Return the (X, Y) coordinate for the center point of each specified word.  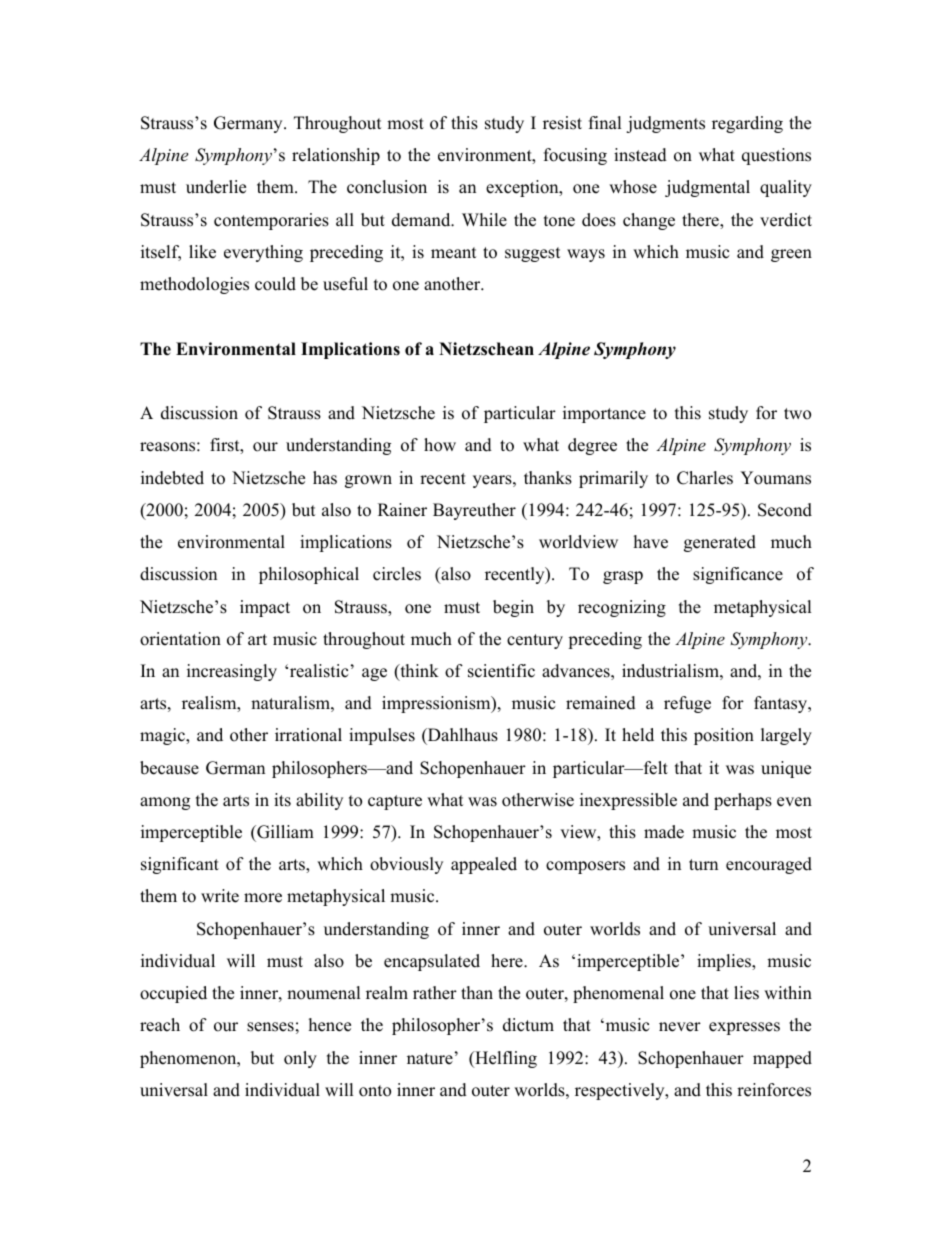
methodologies (194, 285)
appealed (484, 865)
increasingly (232, 672)
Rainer (402, 510)
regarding (747, 124)
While (484, 220)
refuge (687, 704)
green (791, 255)
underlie (216, 187)
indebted (172, 478)
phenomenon (189, 1059)
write (220, 896)
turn (703, 865)
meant (454, 253)
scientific (501, 671)
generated (720, 543)
